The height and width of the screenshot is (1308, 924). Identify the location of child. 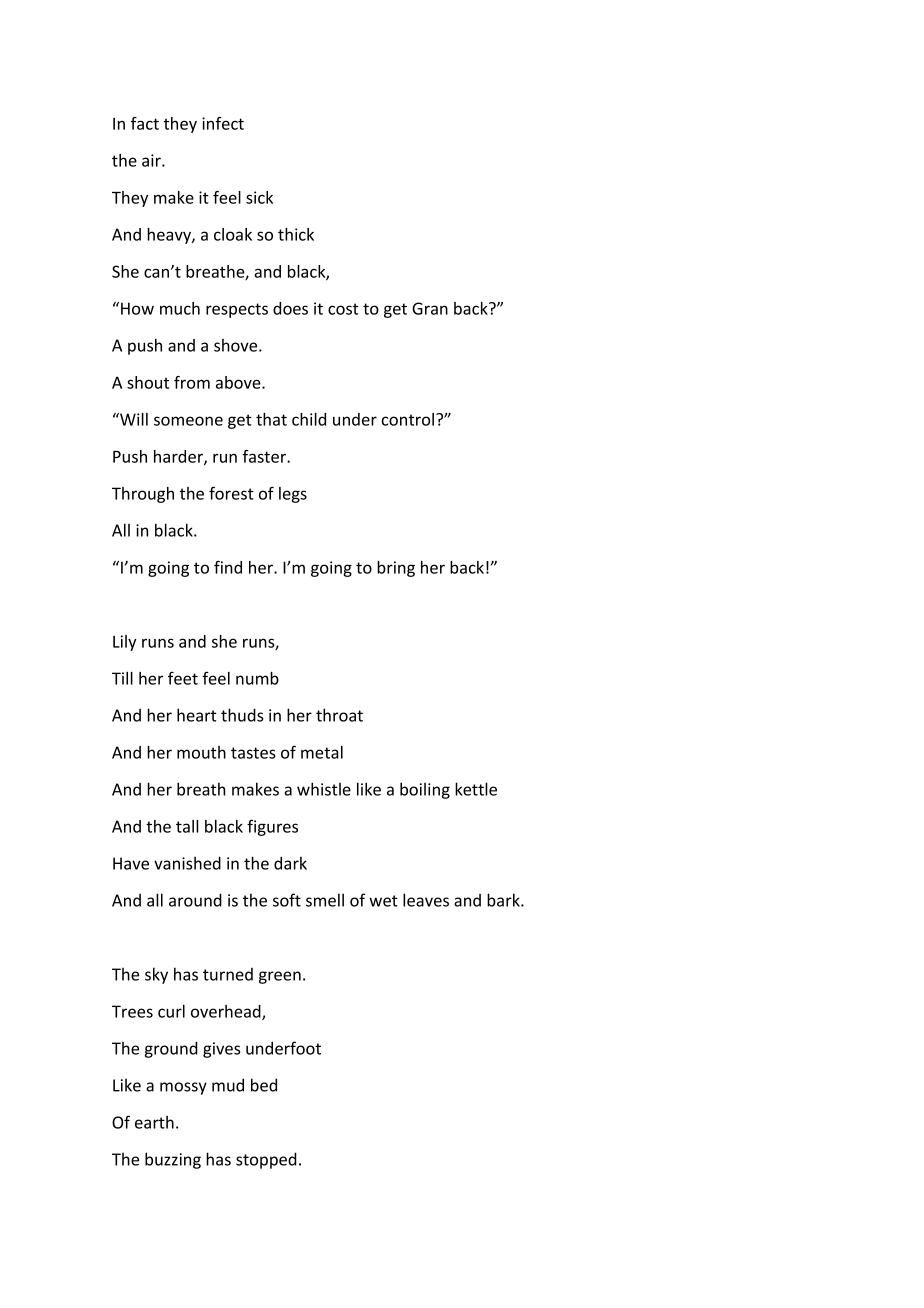
(309, 419).
